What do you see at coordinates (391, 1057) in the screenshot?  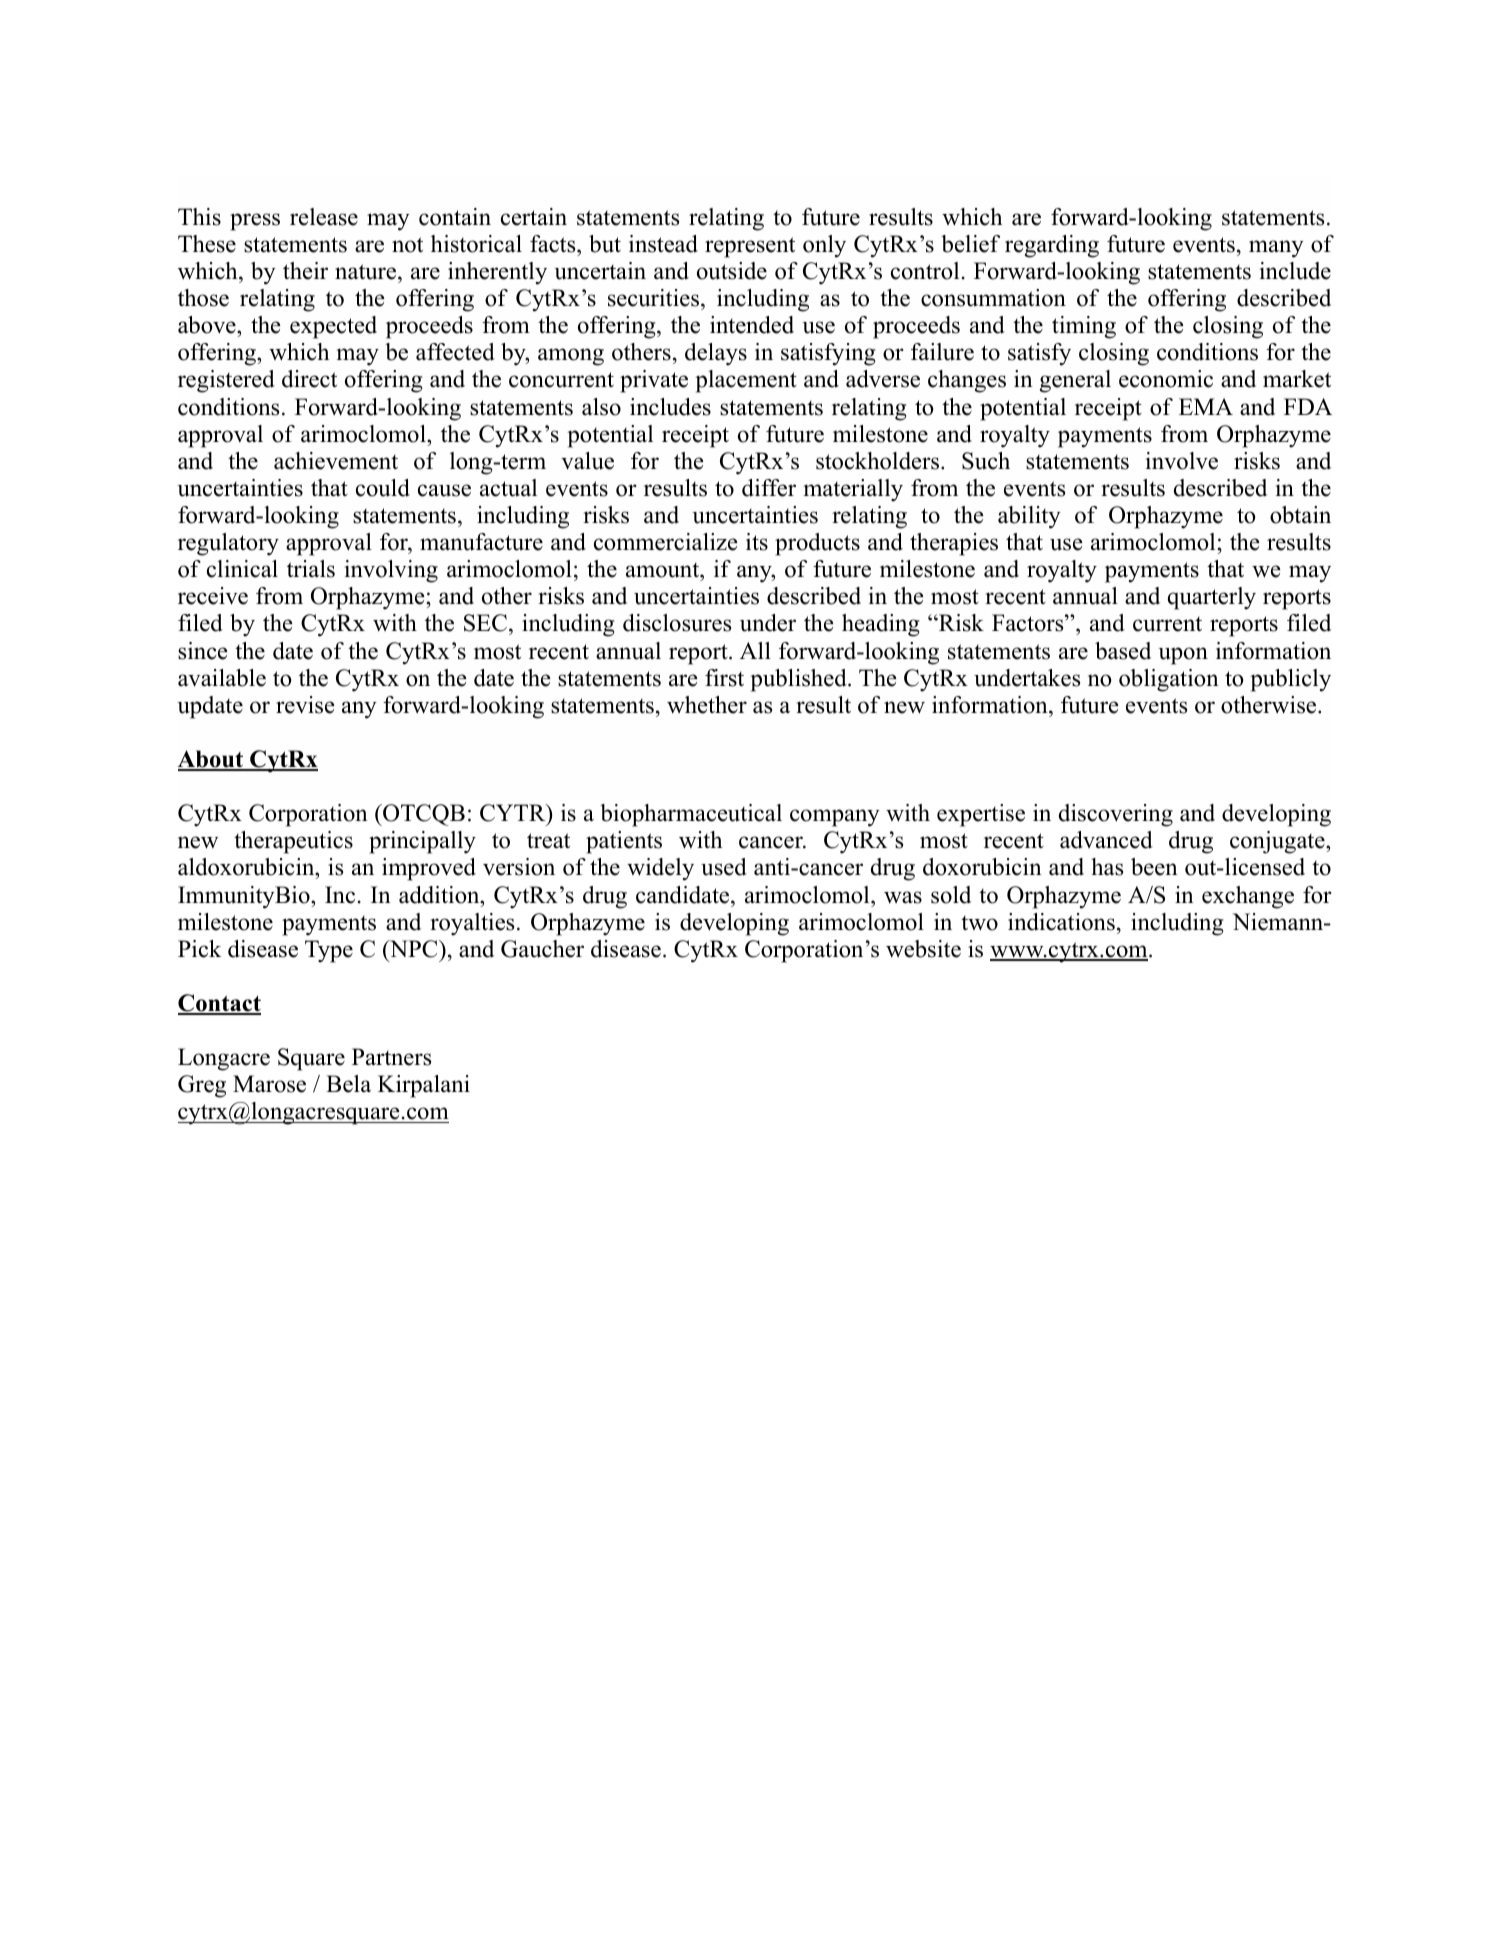 I see `Partners` at bounding box center [391, 1057].
